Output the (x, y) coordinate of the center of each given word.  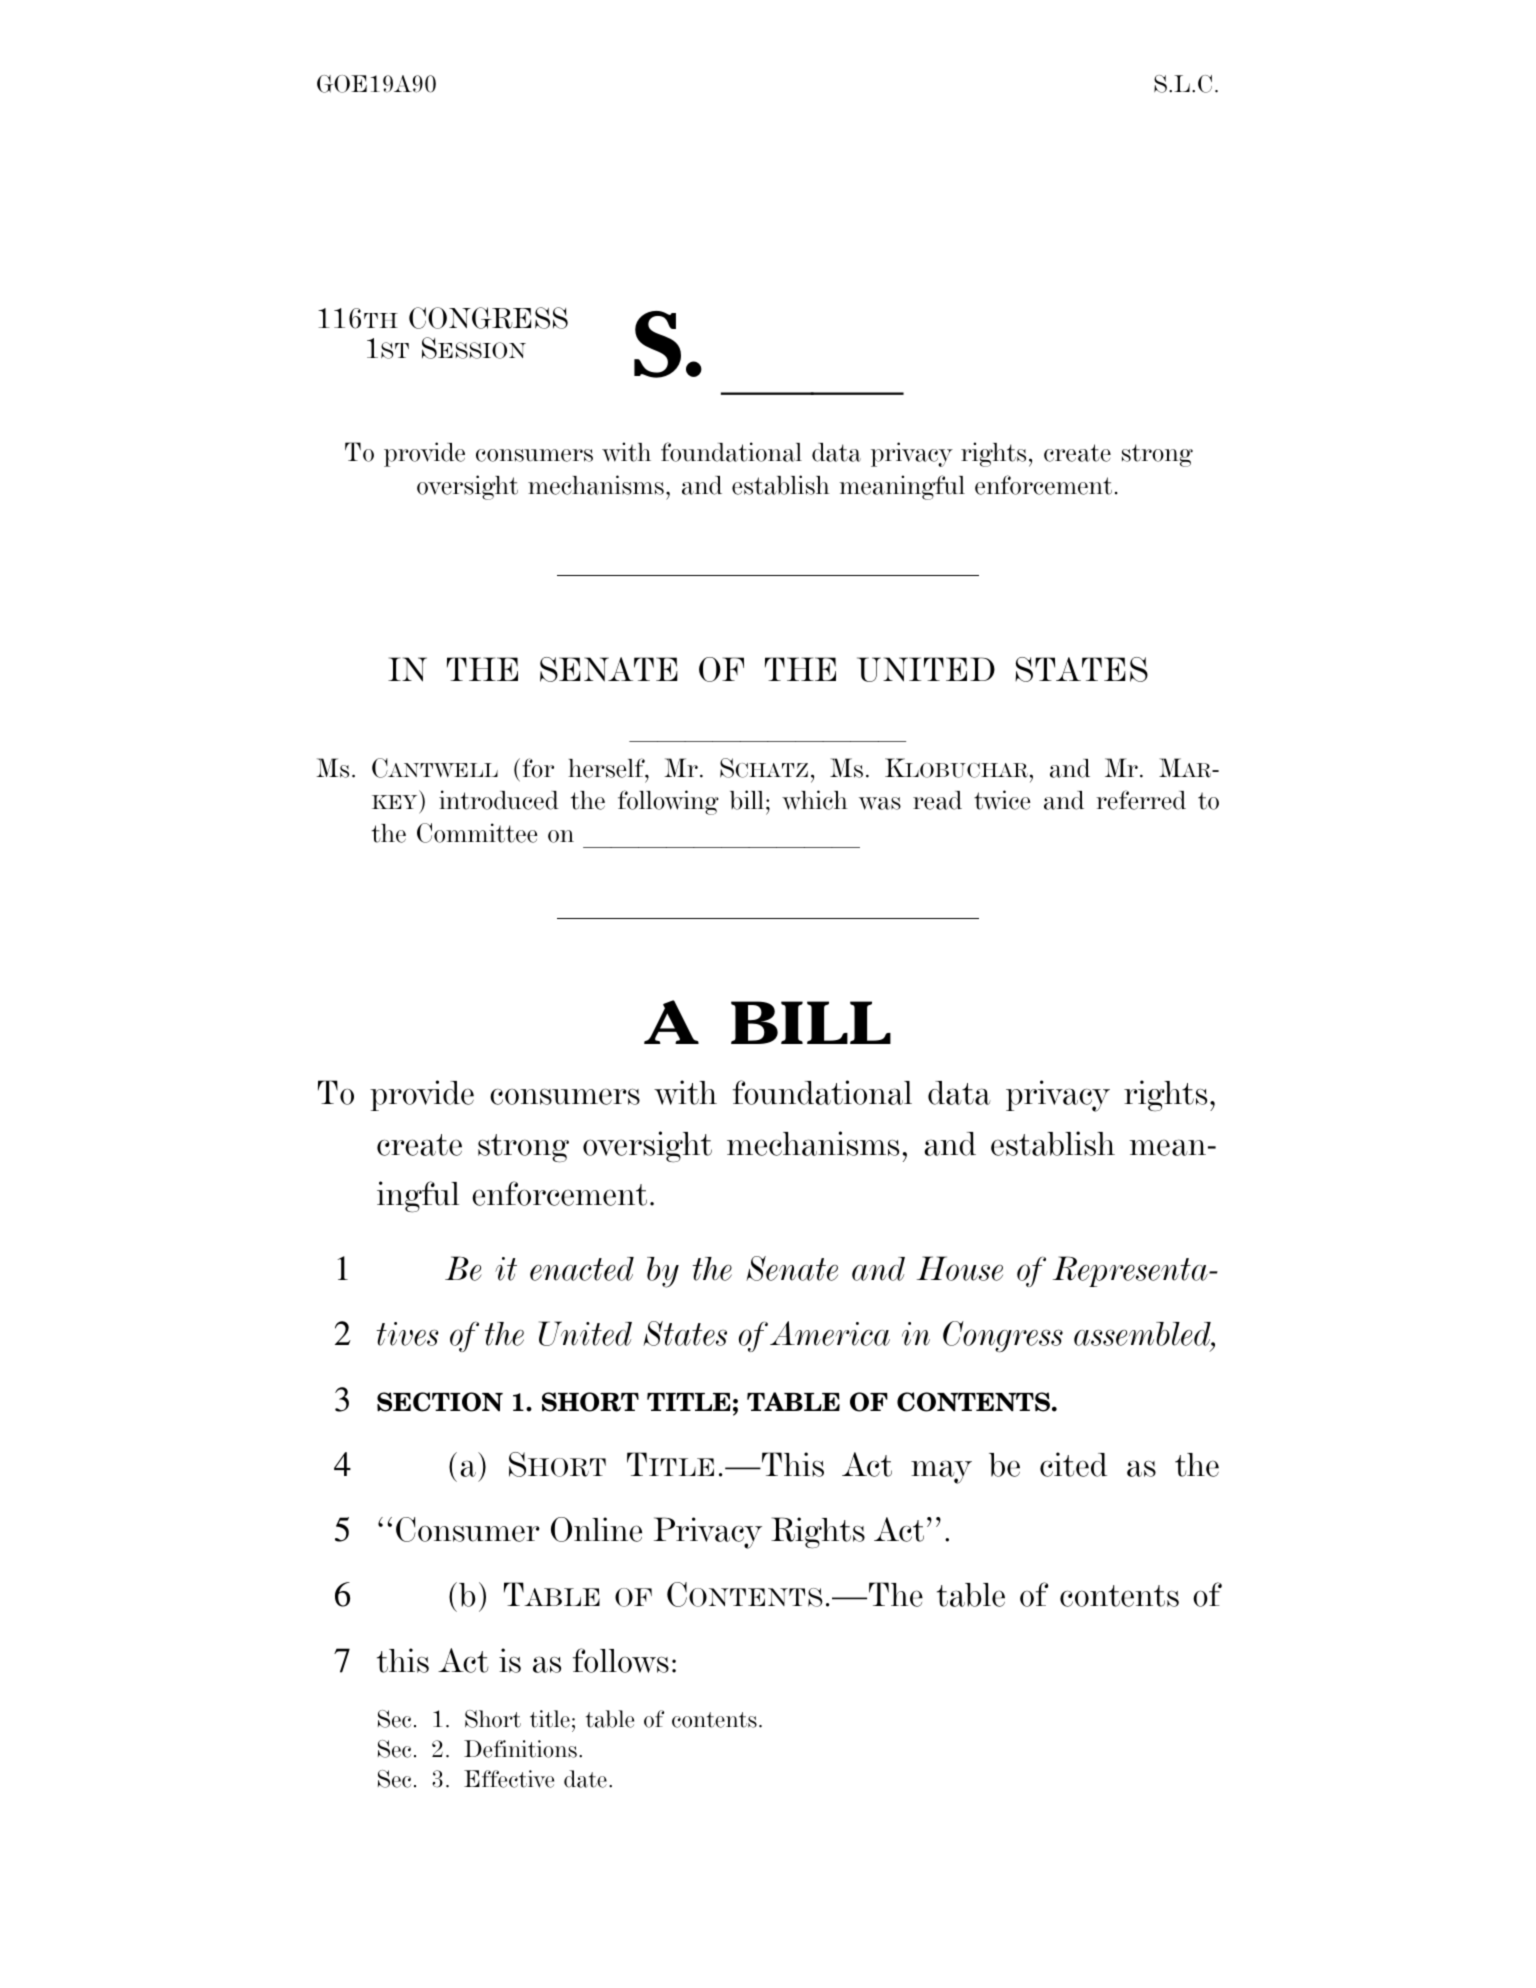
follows (621, 1660)
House (960, 1268)
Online (596, 1529)
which (815, 800)
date (585, 1779)
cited (1073, 1464)
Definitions (520, 1749)
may (941, 1472)
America (830, 1333)
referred (1141, 800)
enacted (582, 1269)
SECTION (440, 1402)
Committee (477, 833)
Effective (509, 1779)
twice (1002, 800)
